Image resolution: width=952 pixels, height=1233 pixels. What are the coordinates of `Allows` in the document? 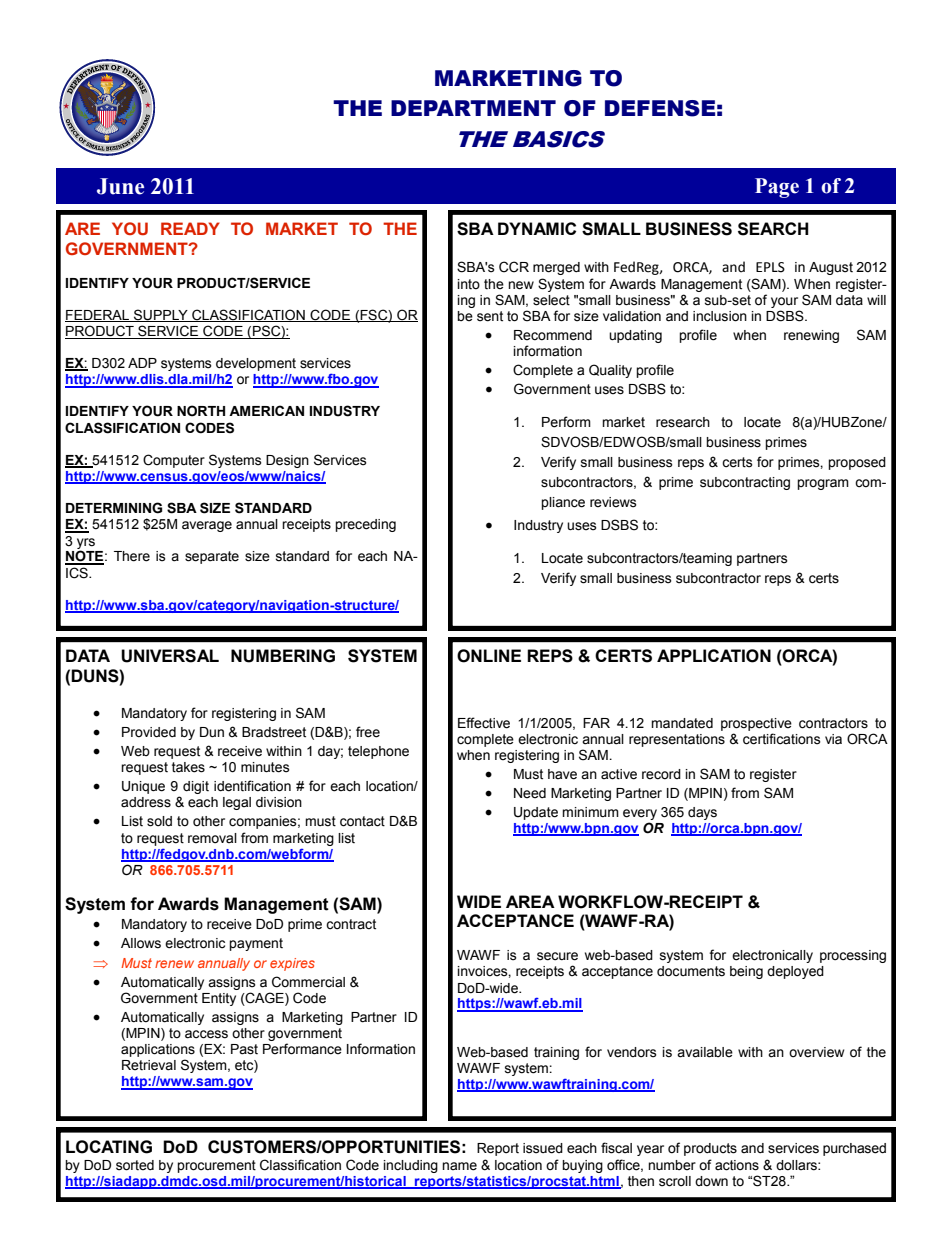 It's located at (141, 943).
